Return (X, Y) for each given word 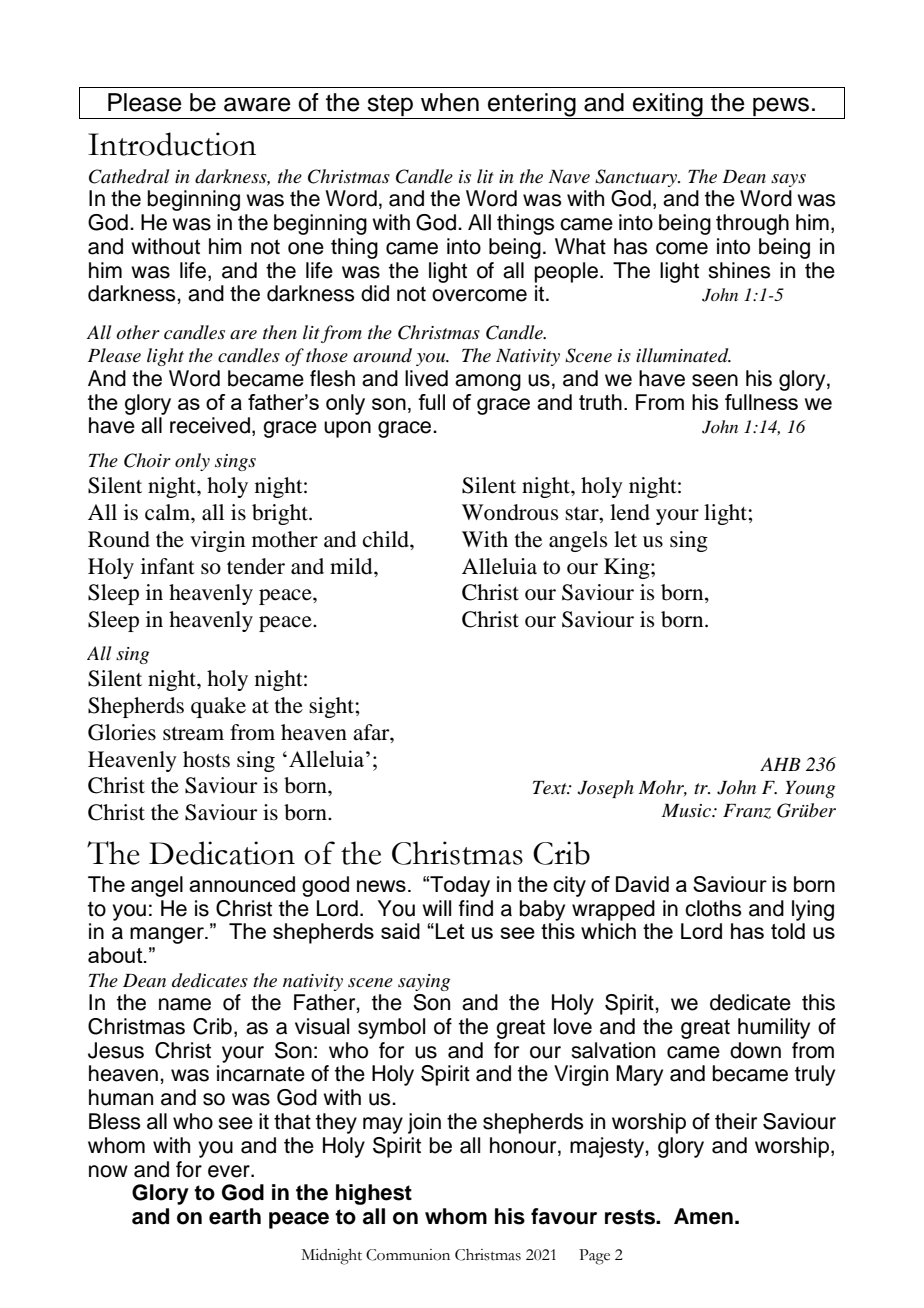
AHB (780, 764)
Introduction (172, 144)
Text (551, 787)
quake (218, 707)
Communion (408, 1255)
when (450, 102)
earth (235, 1216)
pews (781, 108)
